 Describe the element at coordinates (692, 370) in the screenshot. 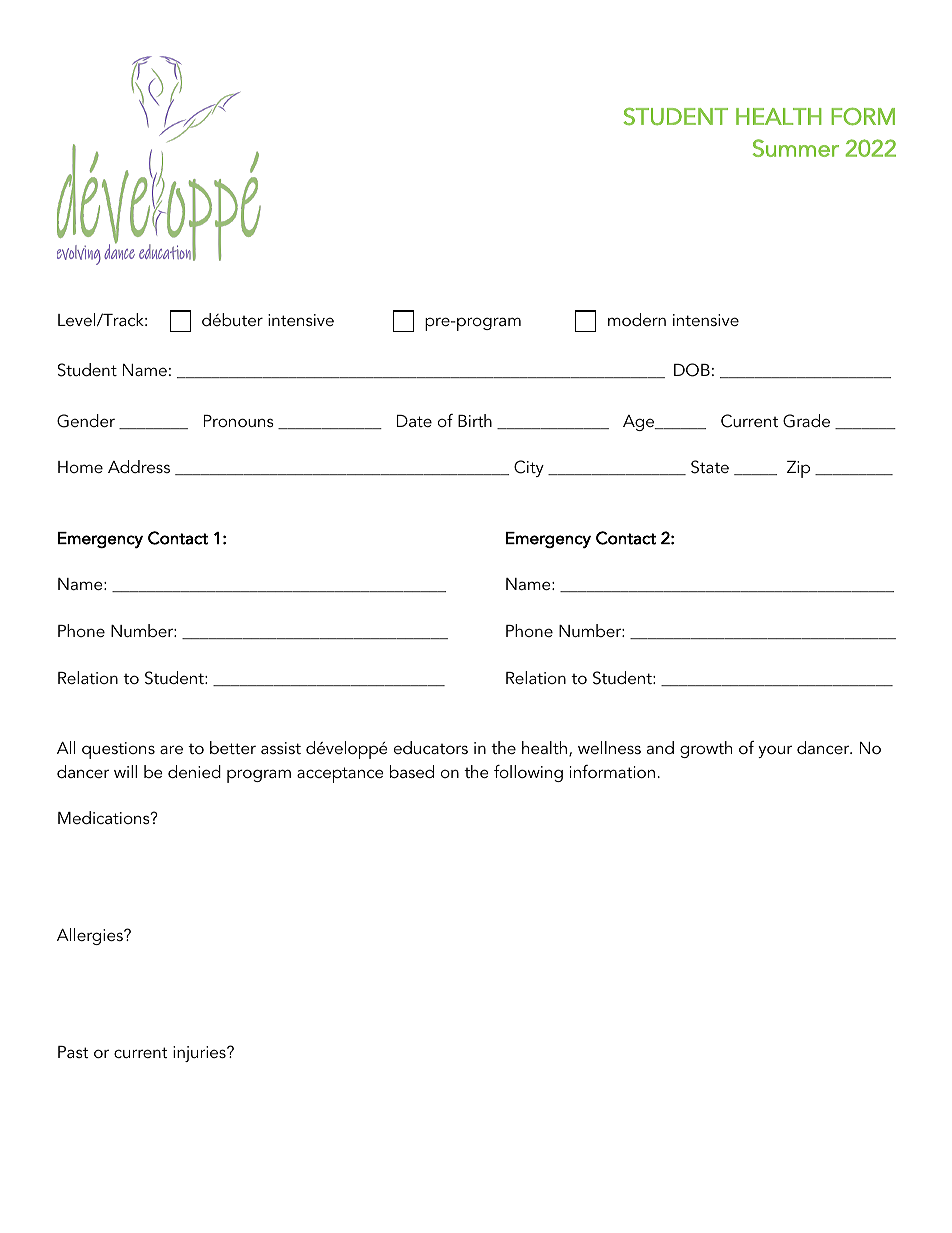

I see `DOB` at that location.
